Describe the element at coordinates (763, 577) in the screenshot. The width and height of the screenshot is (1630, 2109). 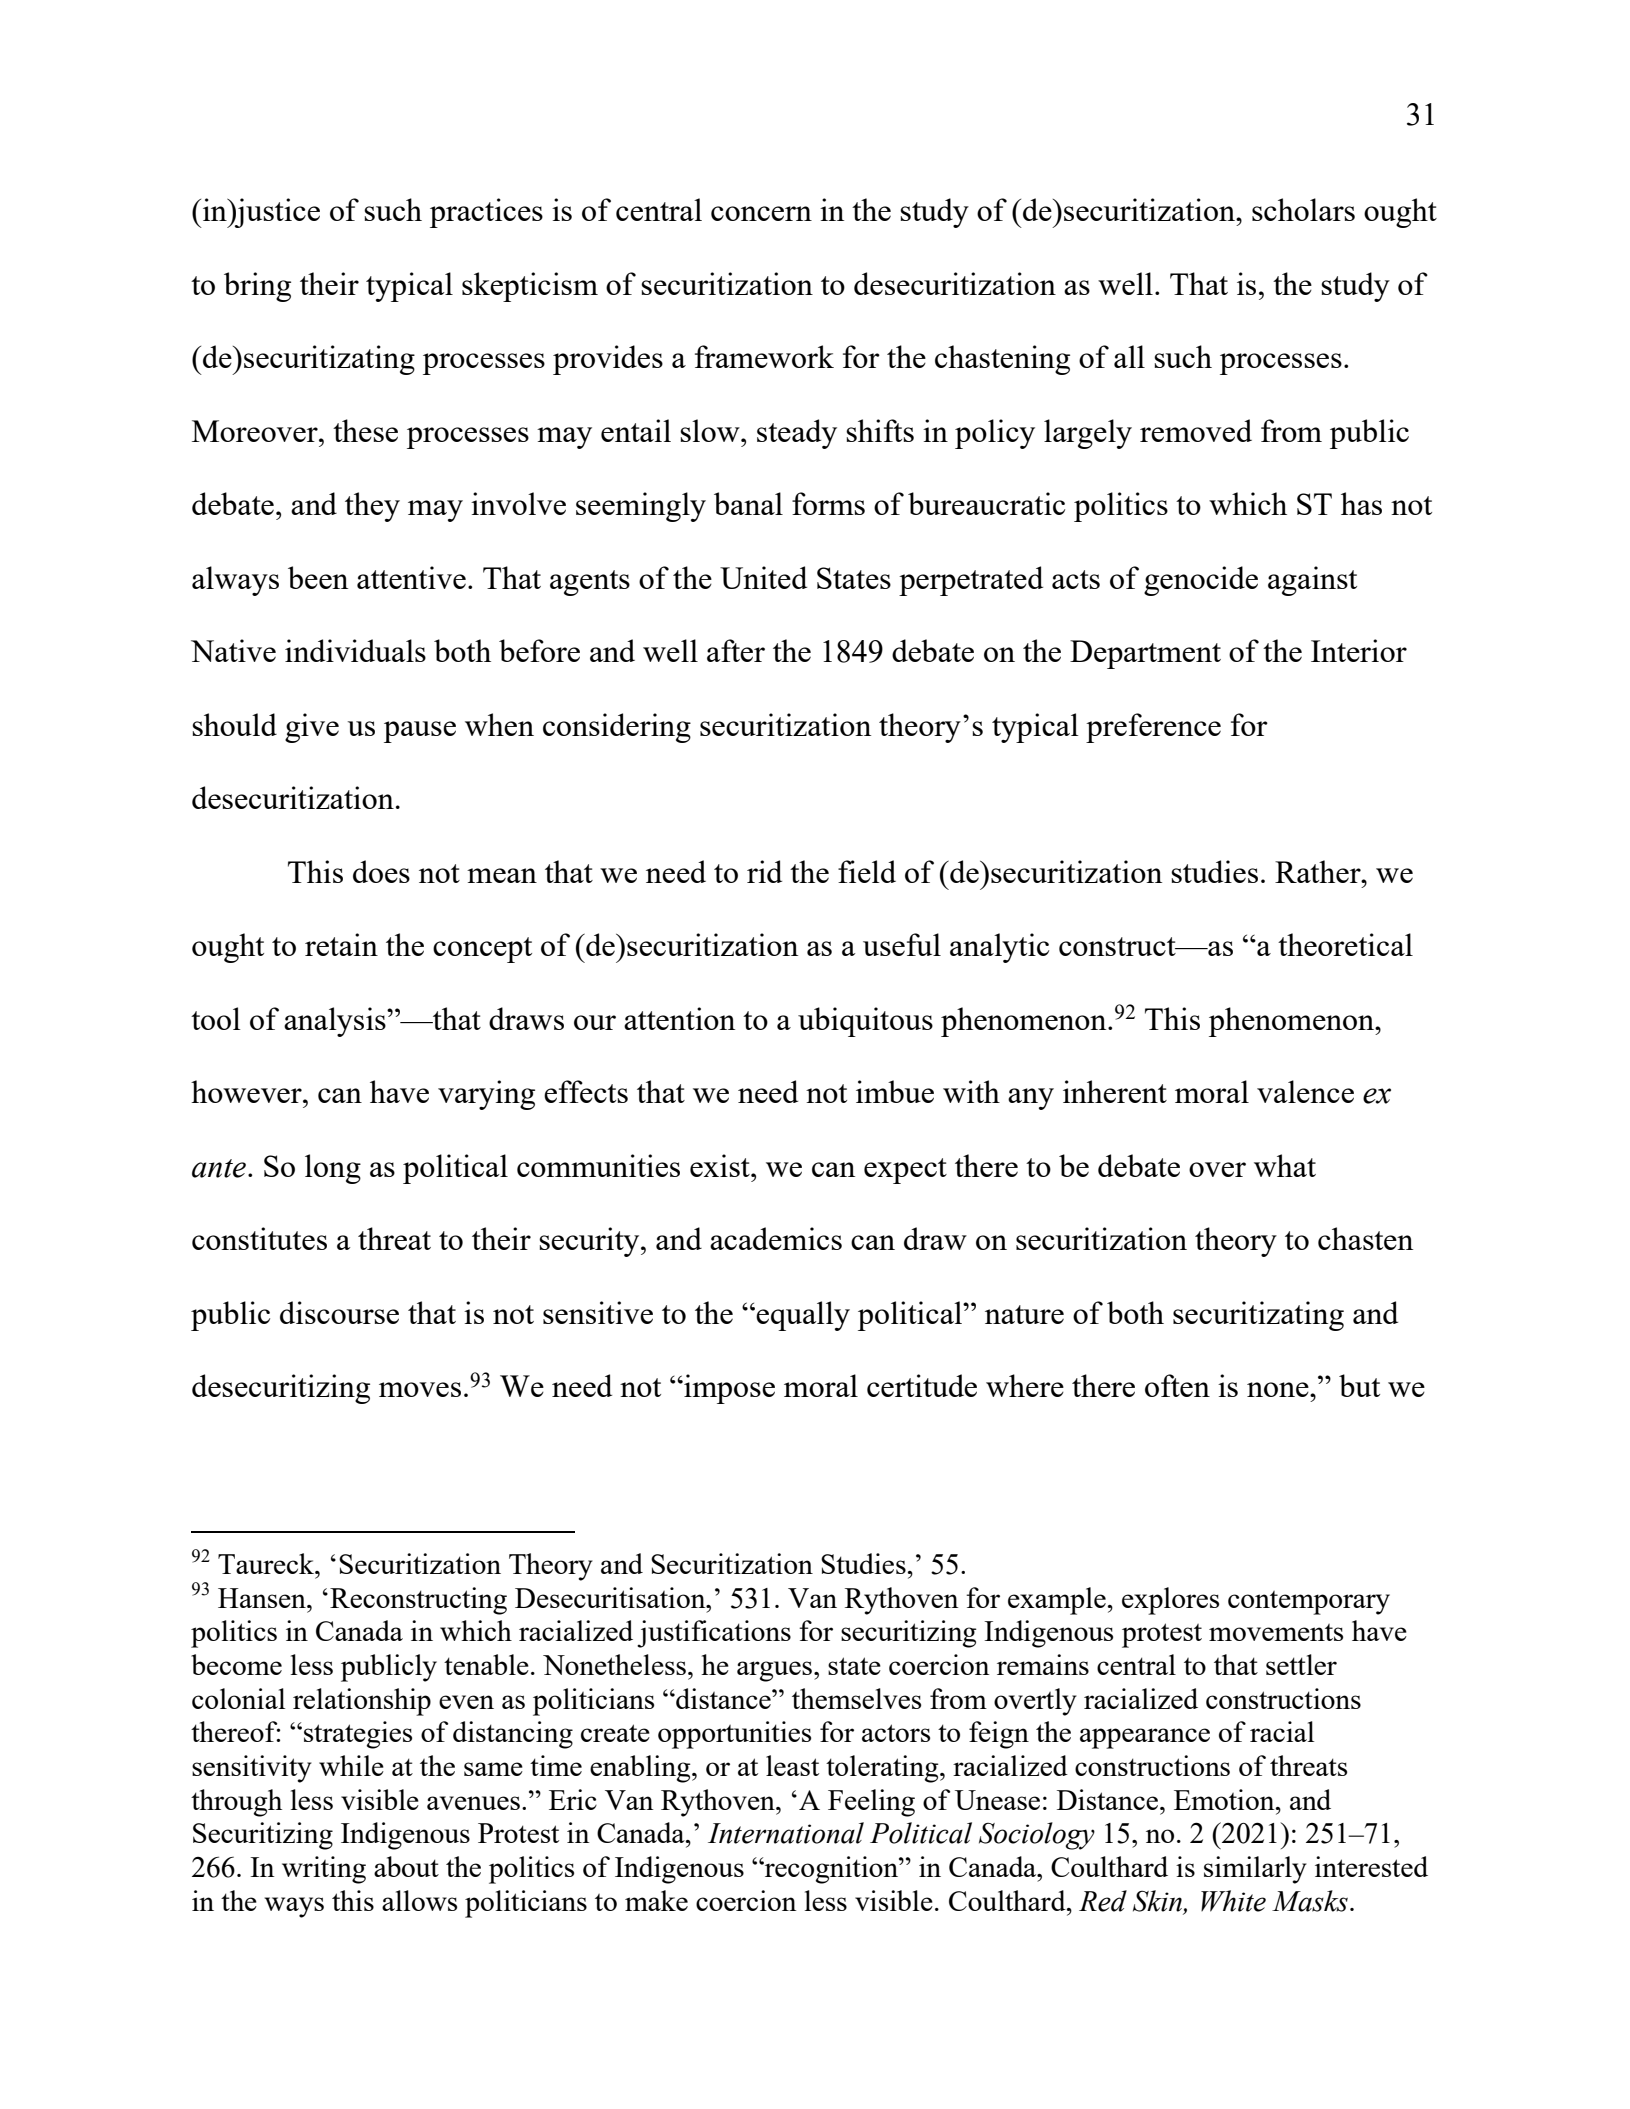
I see `United` at that location.
